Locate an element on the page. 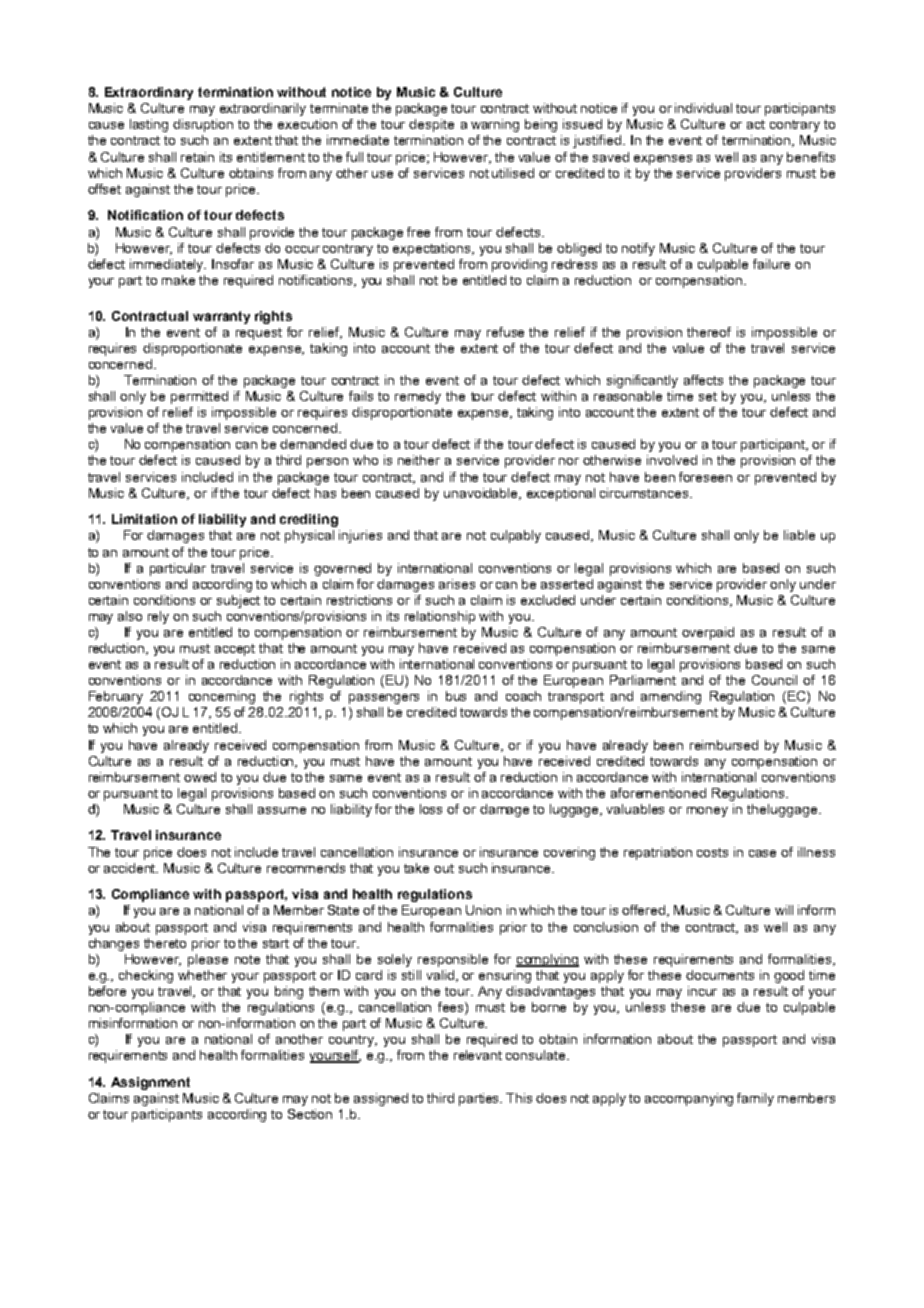 The height and width of the image is (1308, 924). foreseen is located at coordinates (705, 477).
